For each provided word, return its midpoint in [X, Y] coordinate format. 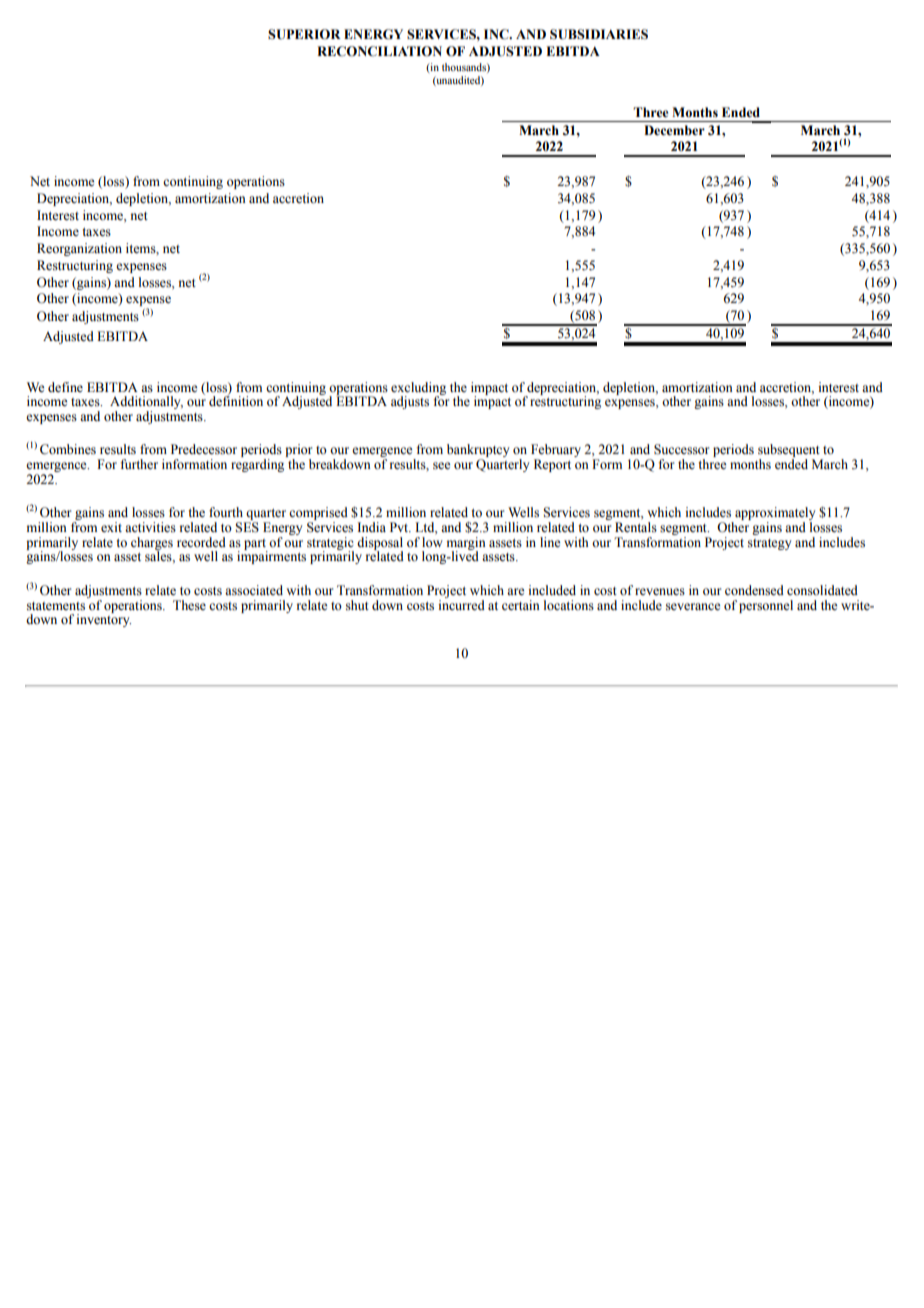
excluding [418, 389]
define [65, 387]
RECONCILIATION [379, 51]
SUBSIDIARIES [599, 34]
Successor [681, 449]
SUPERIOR [304, 34]
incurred [462, 603]
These [189, 605]
